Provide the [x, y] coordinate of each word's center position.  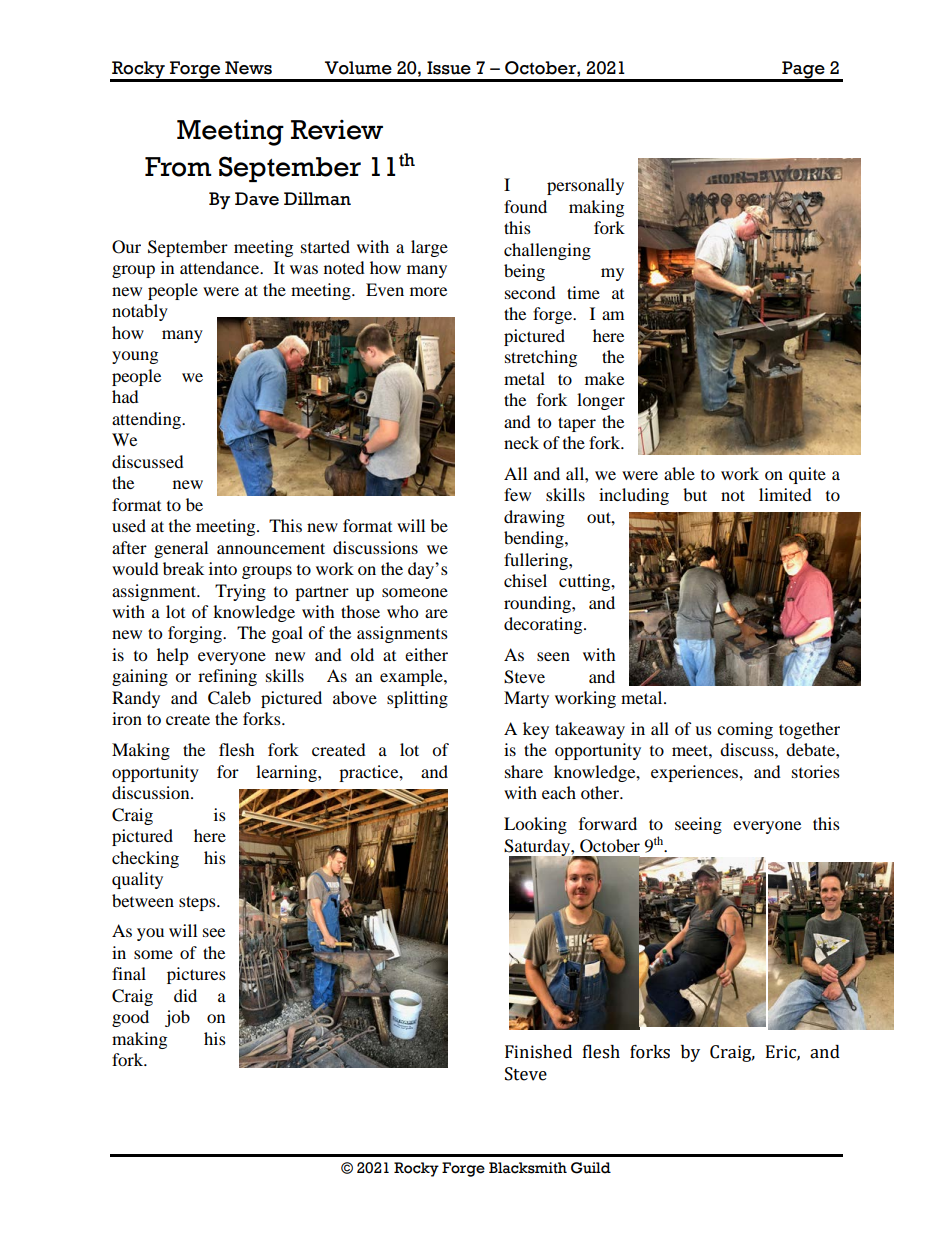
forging [196, 634]
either [426, 654]
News [248, 68]
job [177, 1018]
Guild [591, 1168]
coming [745, 730]
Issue [449, 68]
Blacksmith [528, 1168]
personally [585, 186]
